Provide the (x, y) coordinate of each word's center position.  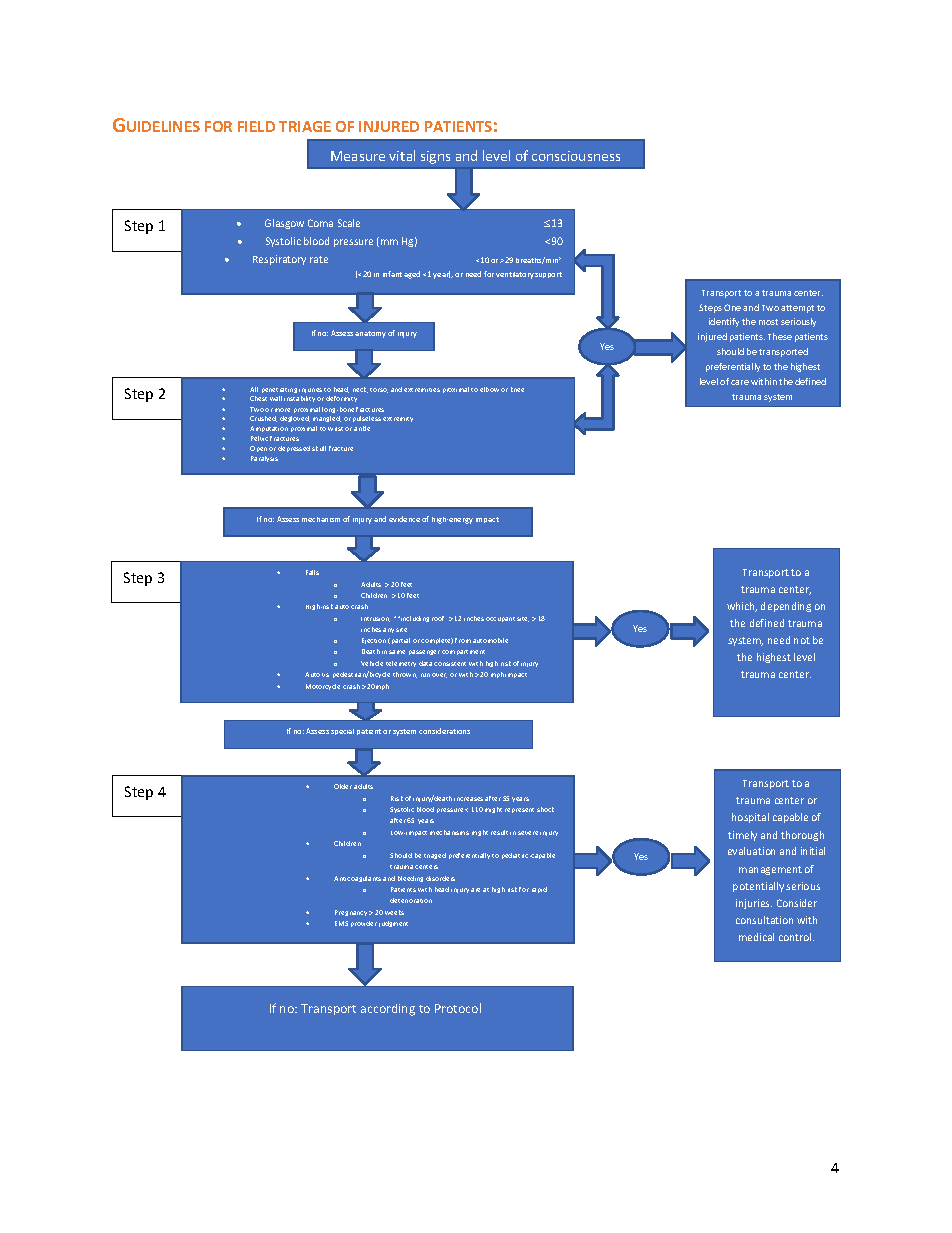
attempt (797, 309)
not (802, 640)
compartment (463, 652)
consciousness (576, 156)
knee (517, 389)
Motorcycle (323, 687)
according (388, 1010)
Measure (358, 156)
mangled (327, 419)
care (740, 382)
